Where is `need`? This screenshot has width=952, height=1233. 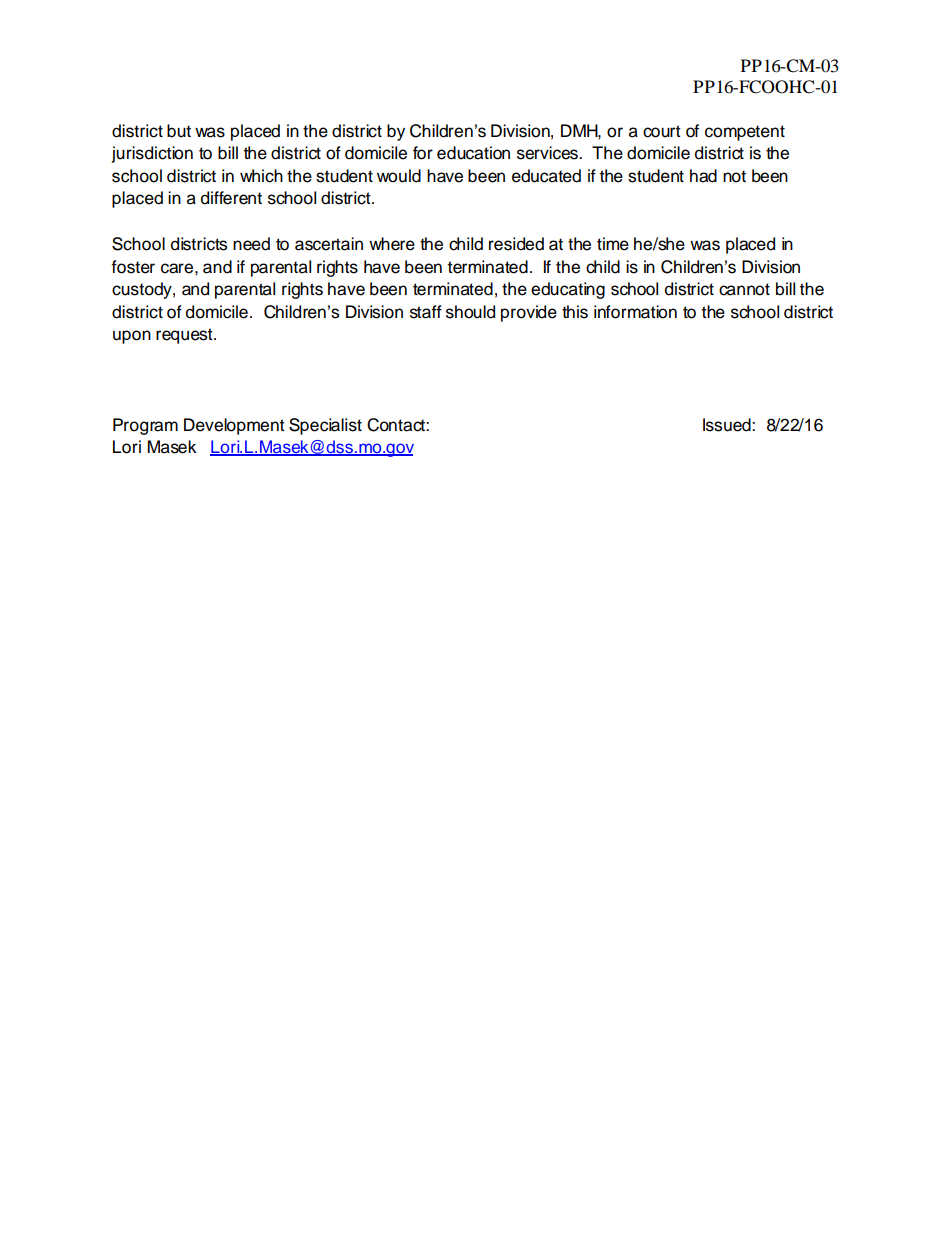
need is located at coordinates (251, 244).
